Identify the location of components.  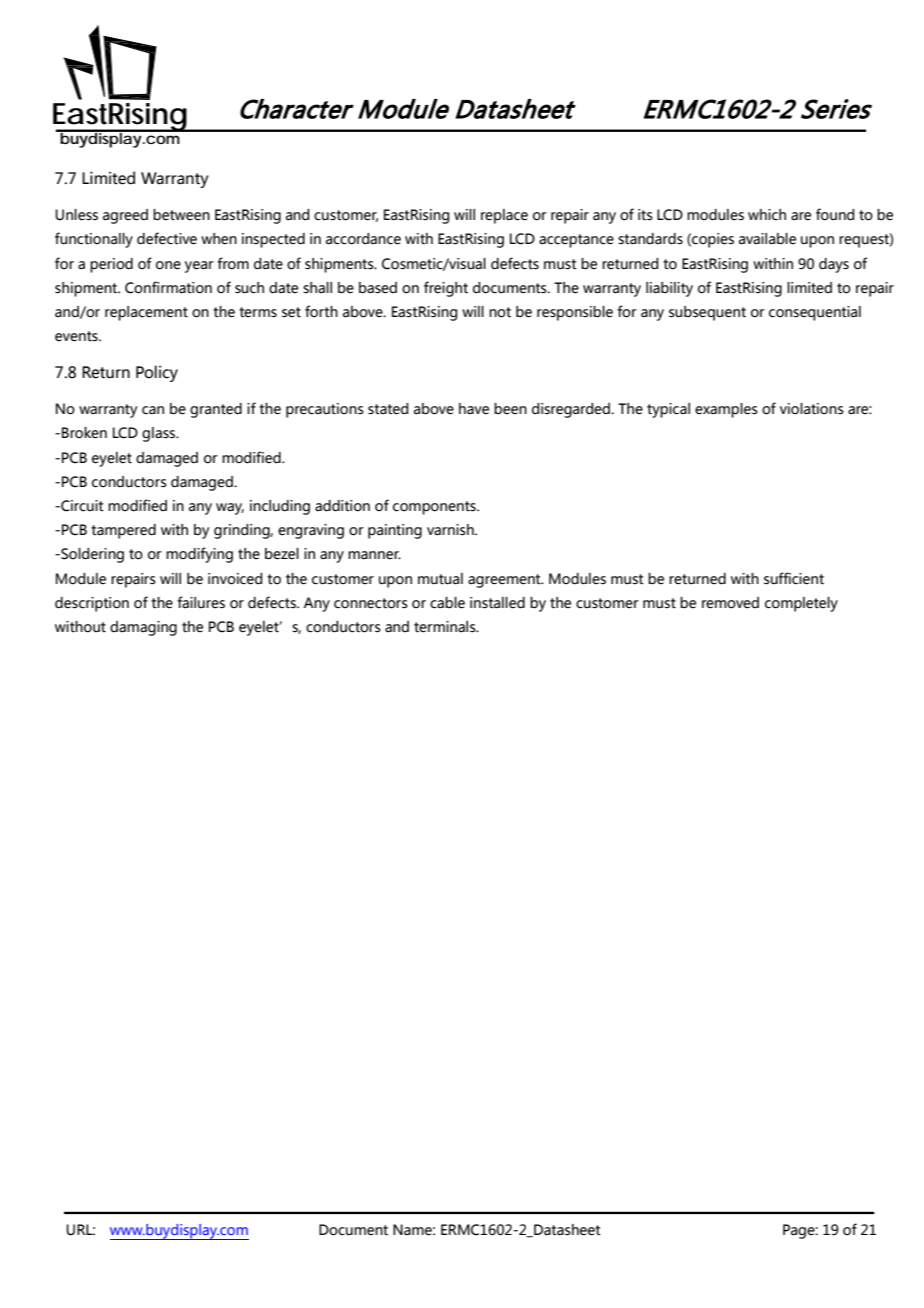
(435, 508).
